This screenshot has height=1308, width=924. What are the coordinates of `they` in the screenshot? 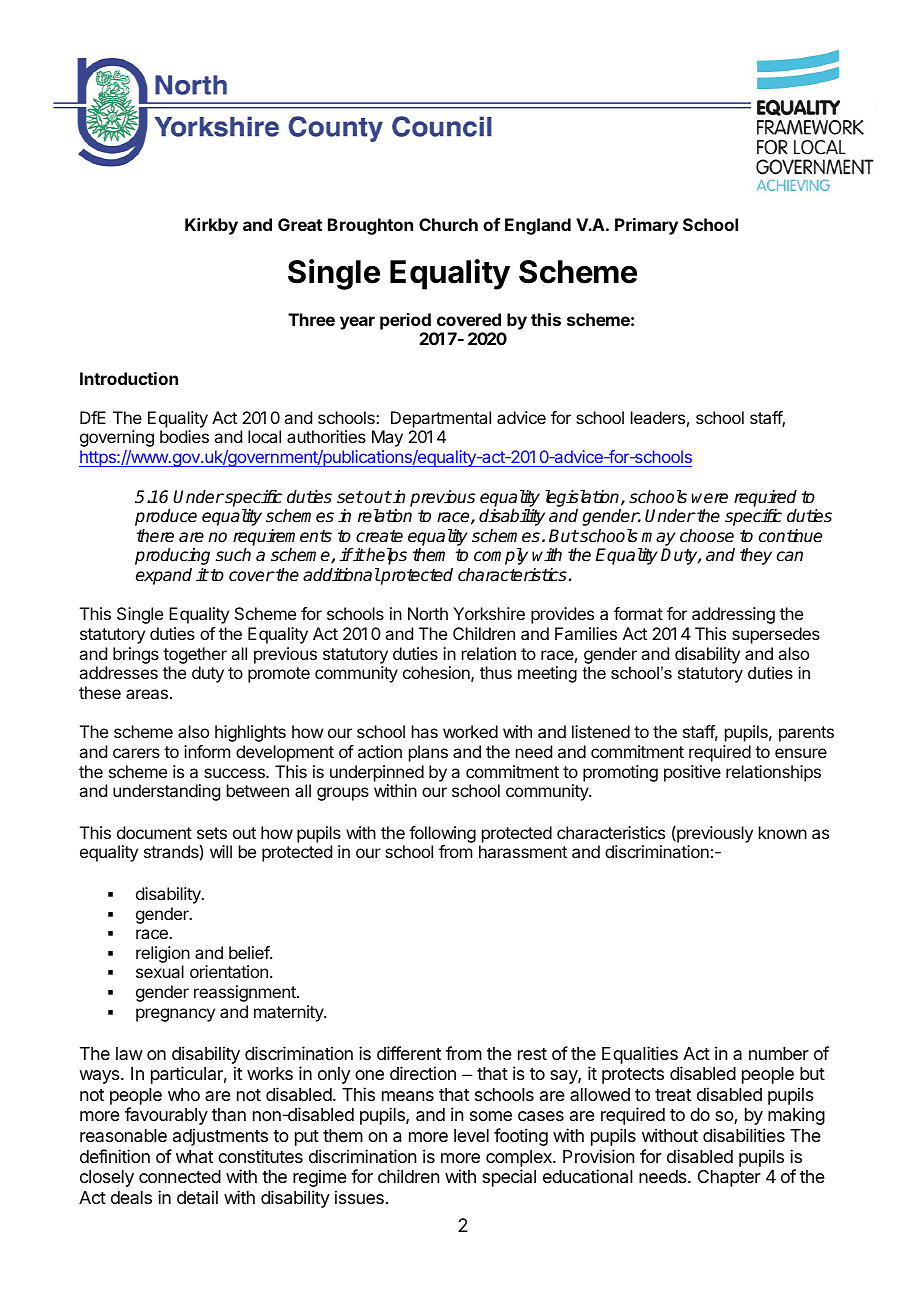 It's located at (756, 556).
